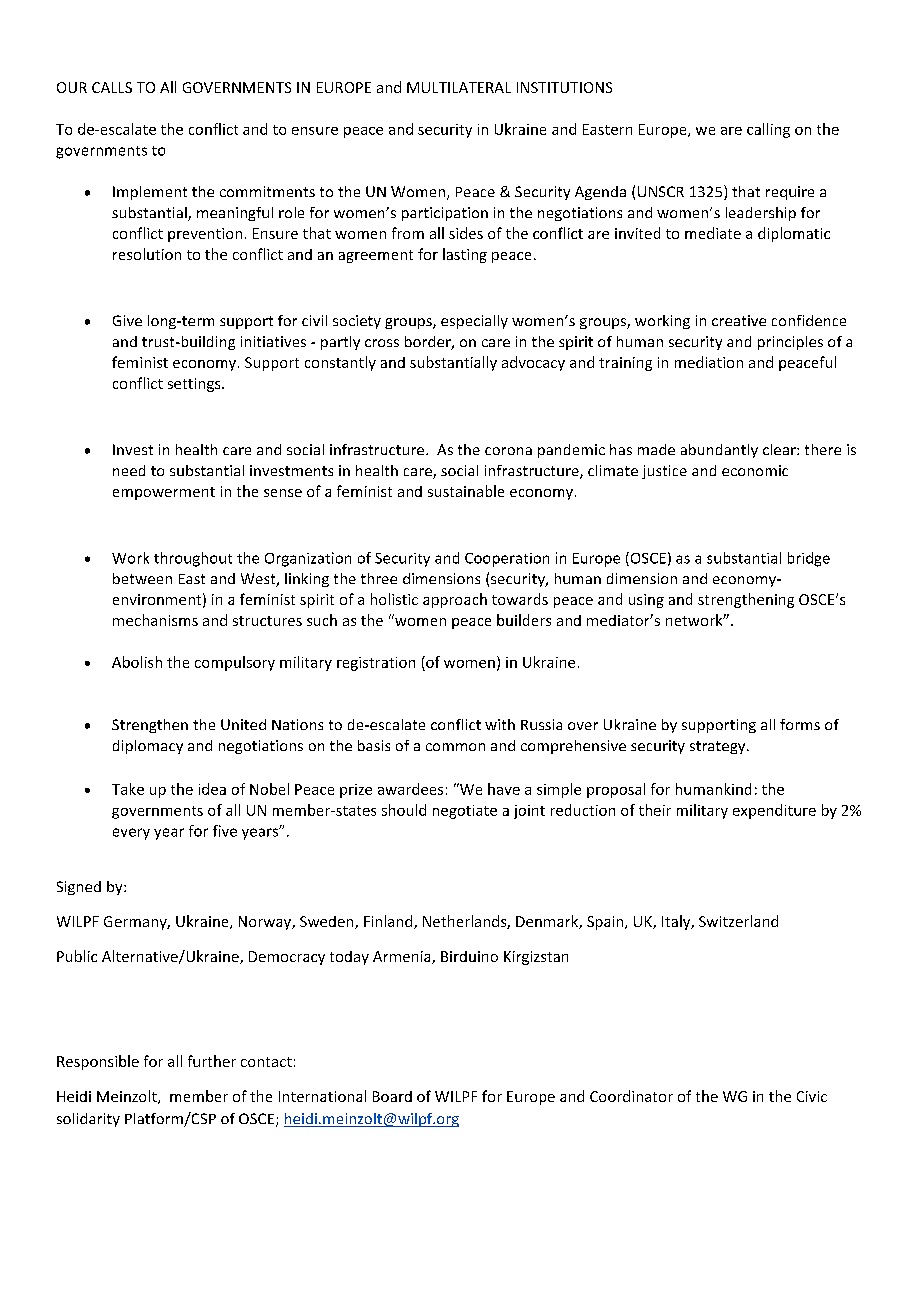 The width and height of the screenshot is (924, 1308). What do you see at coordinates (112, 87) in the screenshot?
I see `CALLS` at bounding box center [112, 87].
